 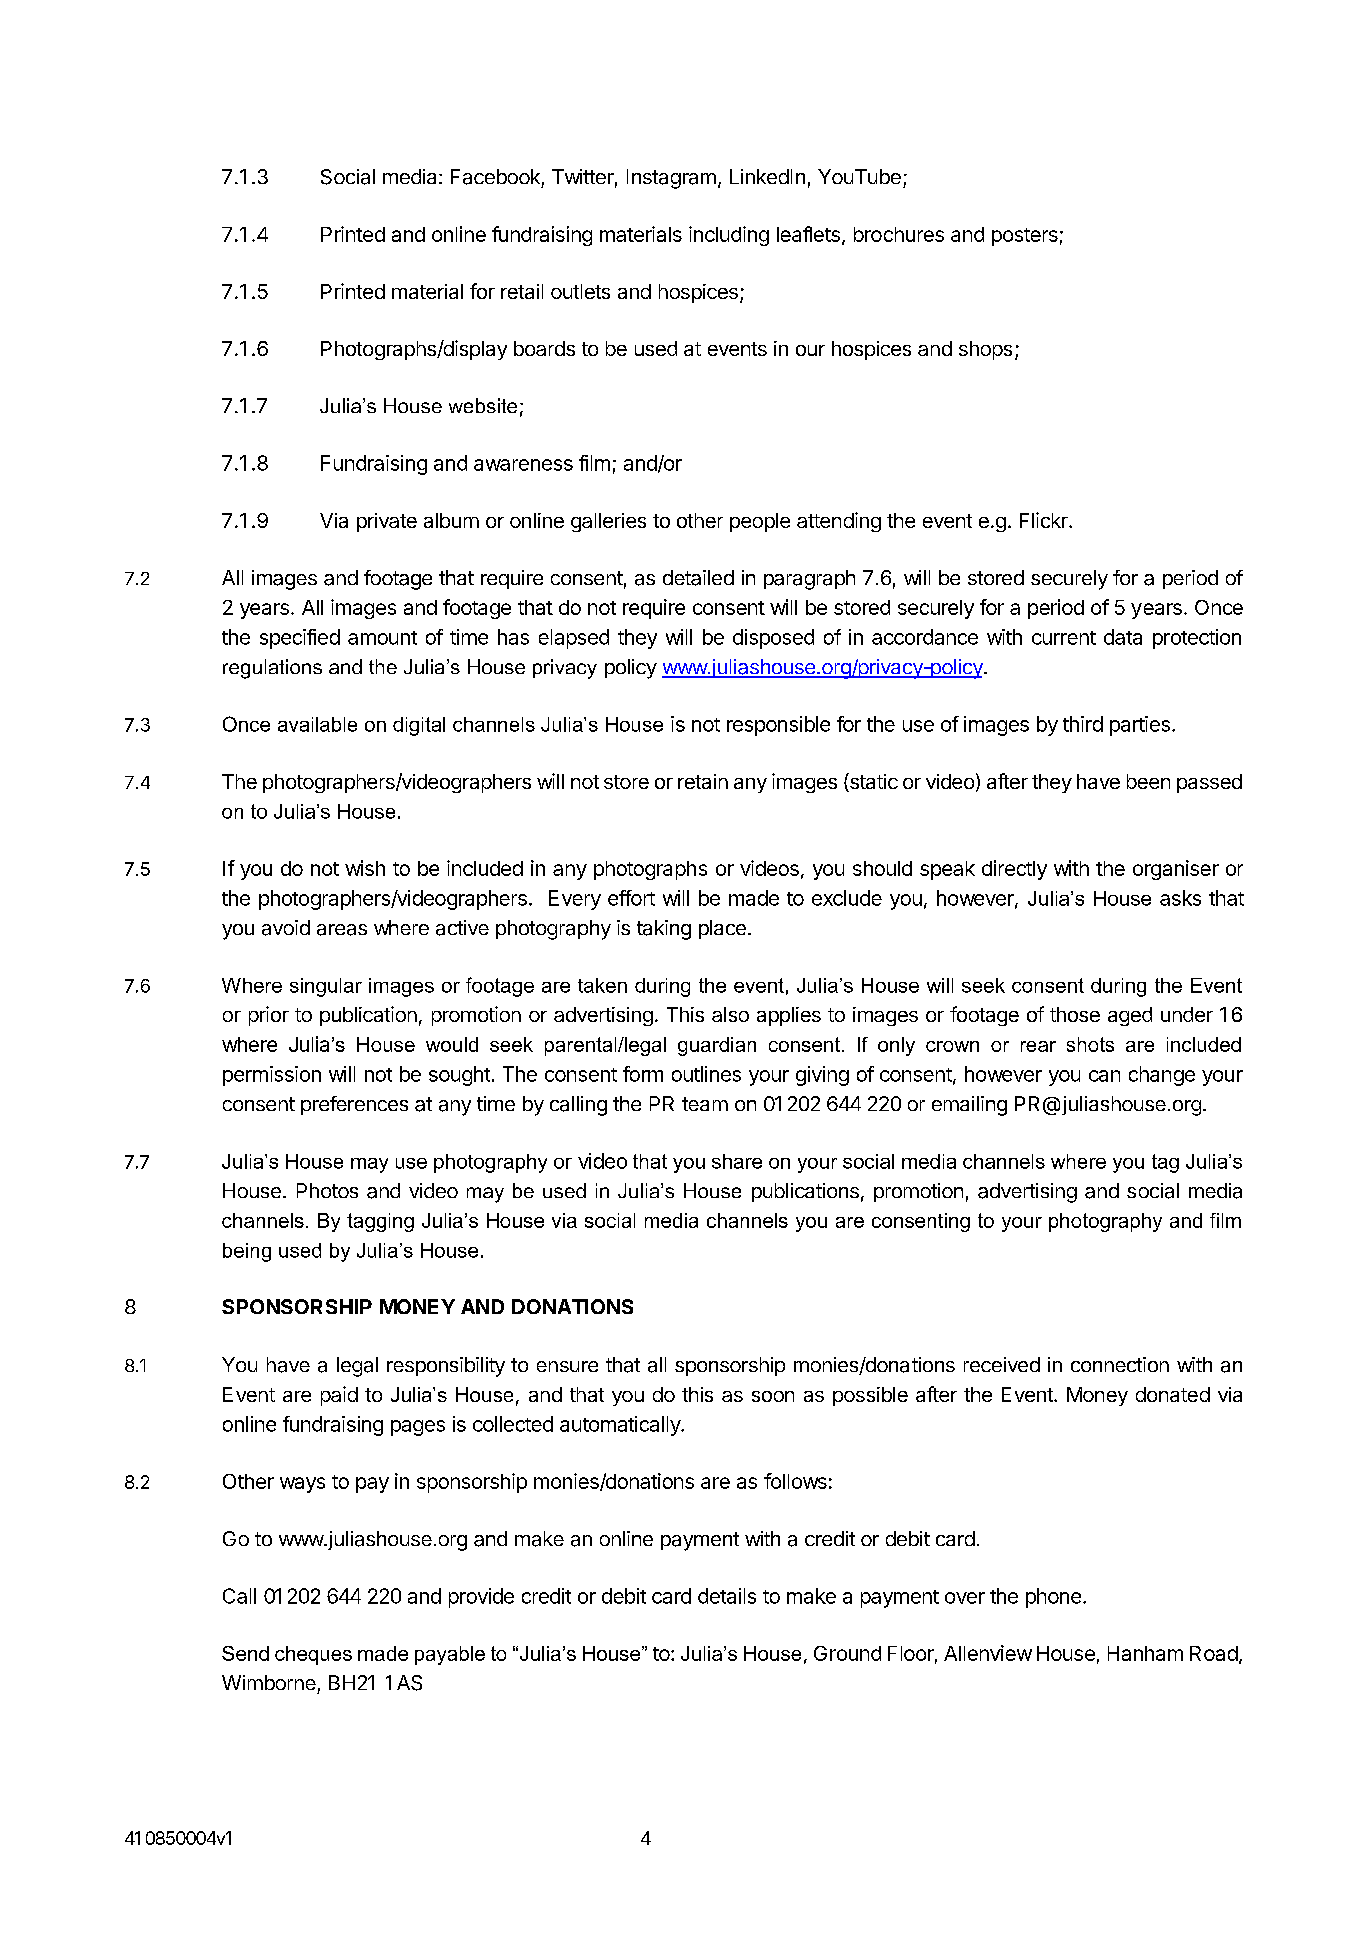 What do you see at coordinates (1148, 781) in the document?
I see `been` at bounding box center [1148, 781].
